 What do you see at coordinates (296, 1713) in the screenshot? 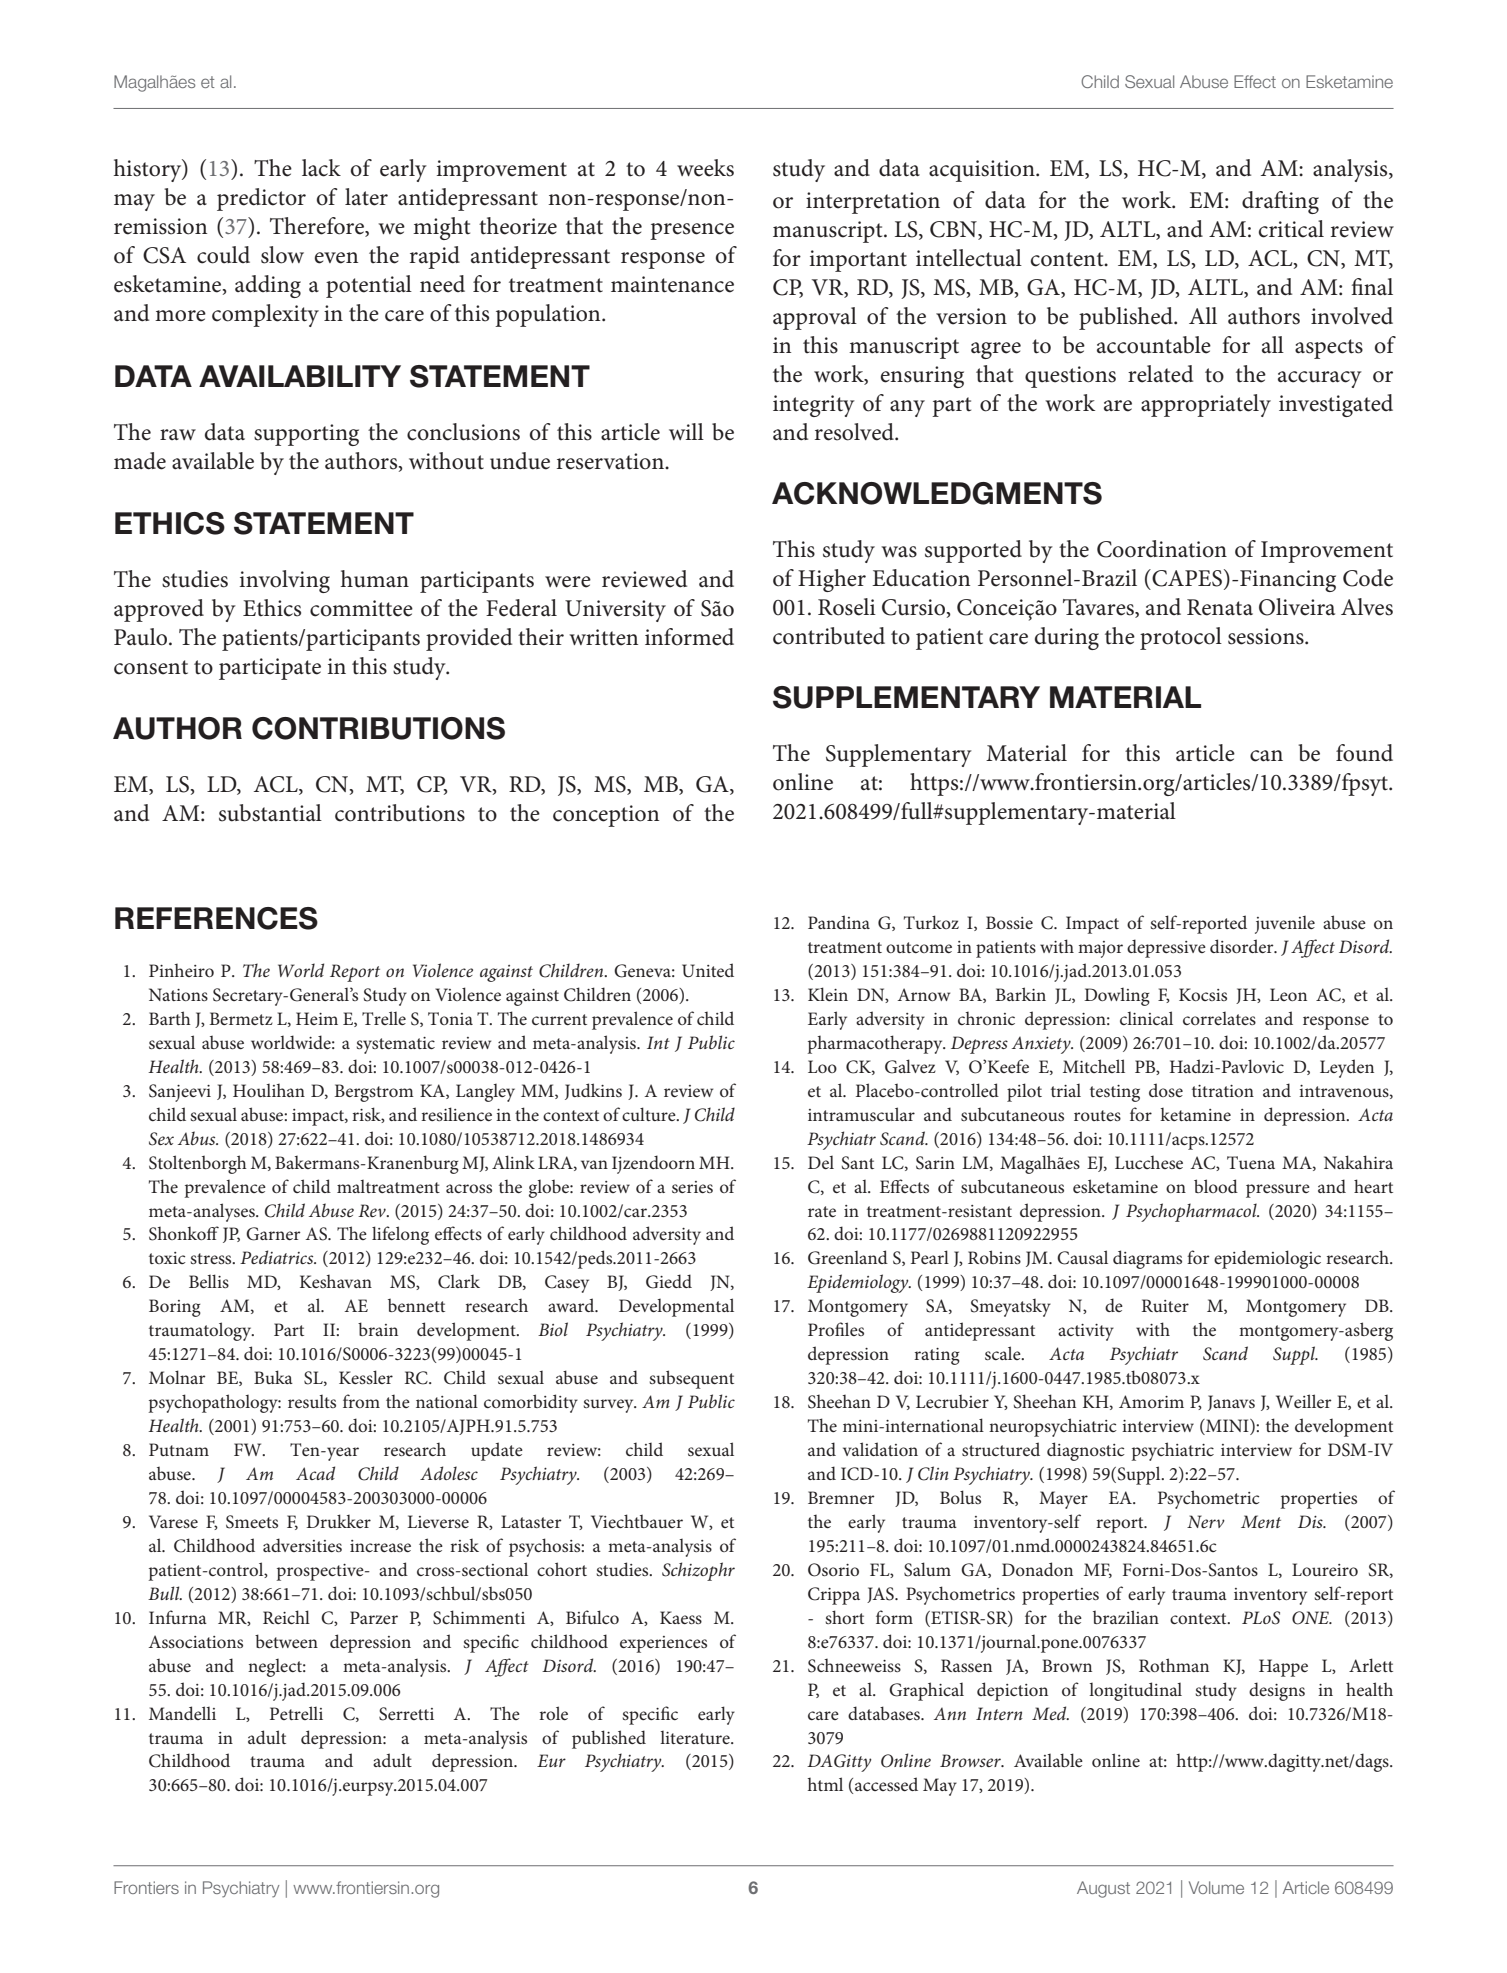
I see `Petrelli` at bounding box center [296, 1713].
